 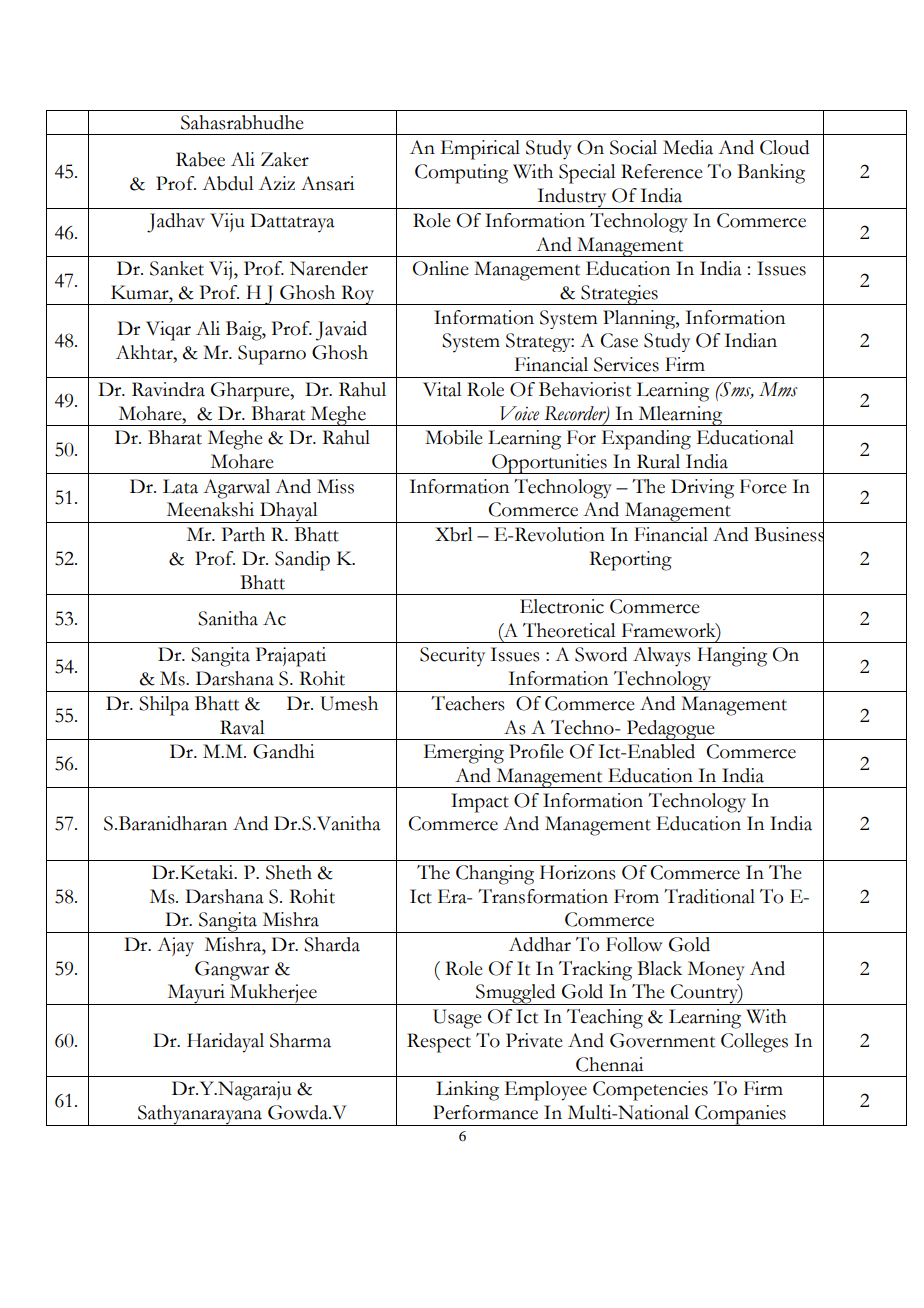 What do you see at coordinates (236, 489) in the screenshot?
I see `Agarwal` at bounding box center [236, 489].
